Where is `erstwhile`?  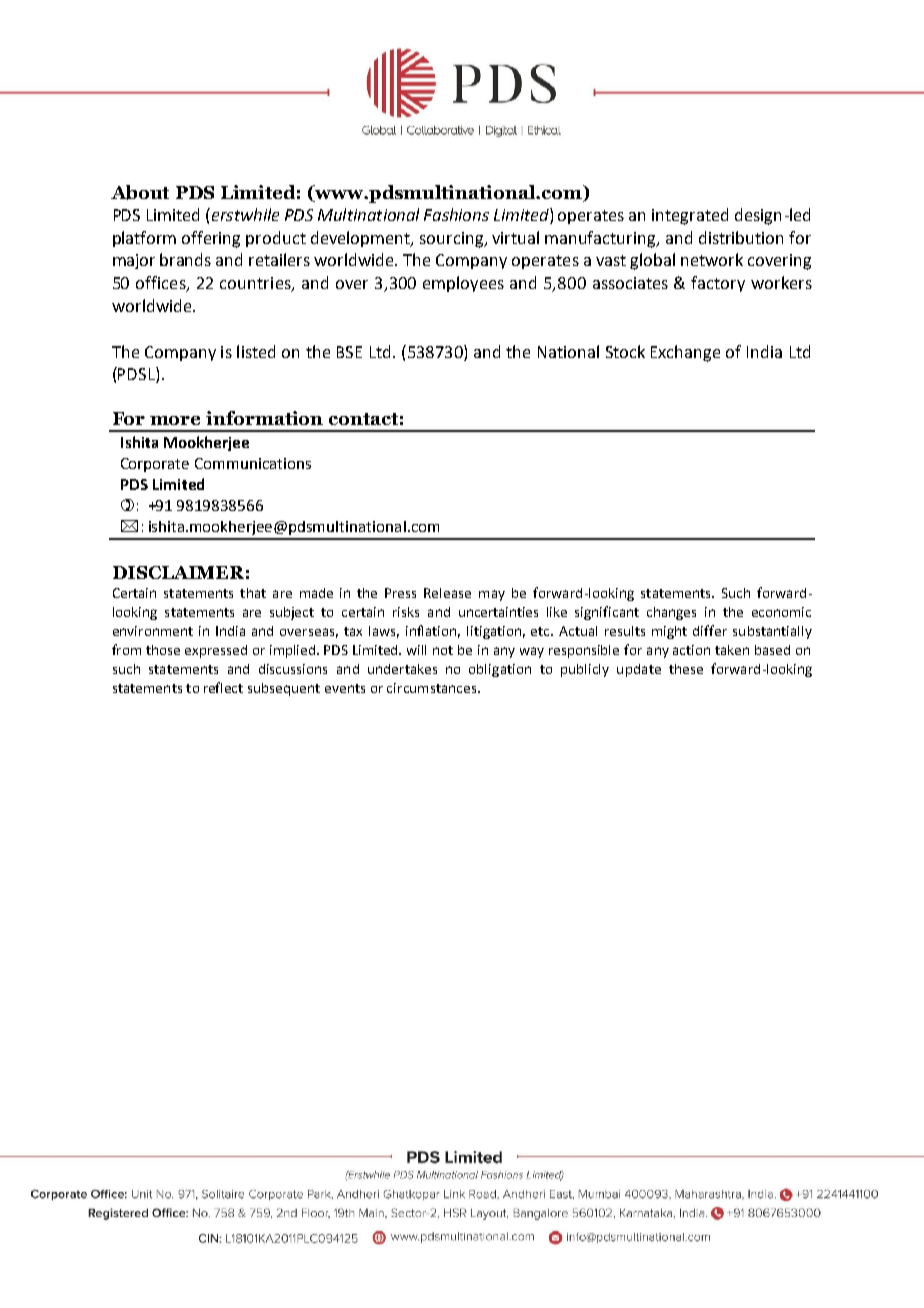 erstwhile is located at coordinates (244, 214).
